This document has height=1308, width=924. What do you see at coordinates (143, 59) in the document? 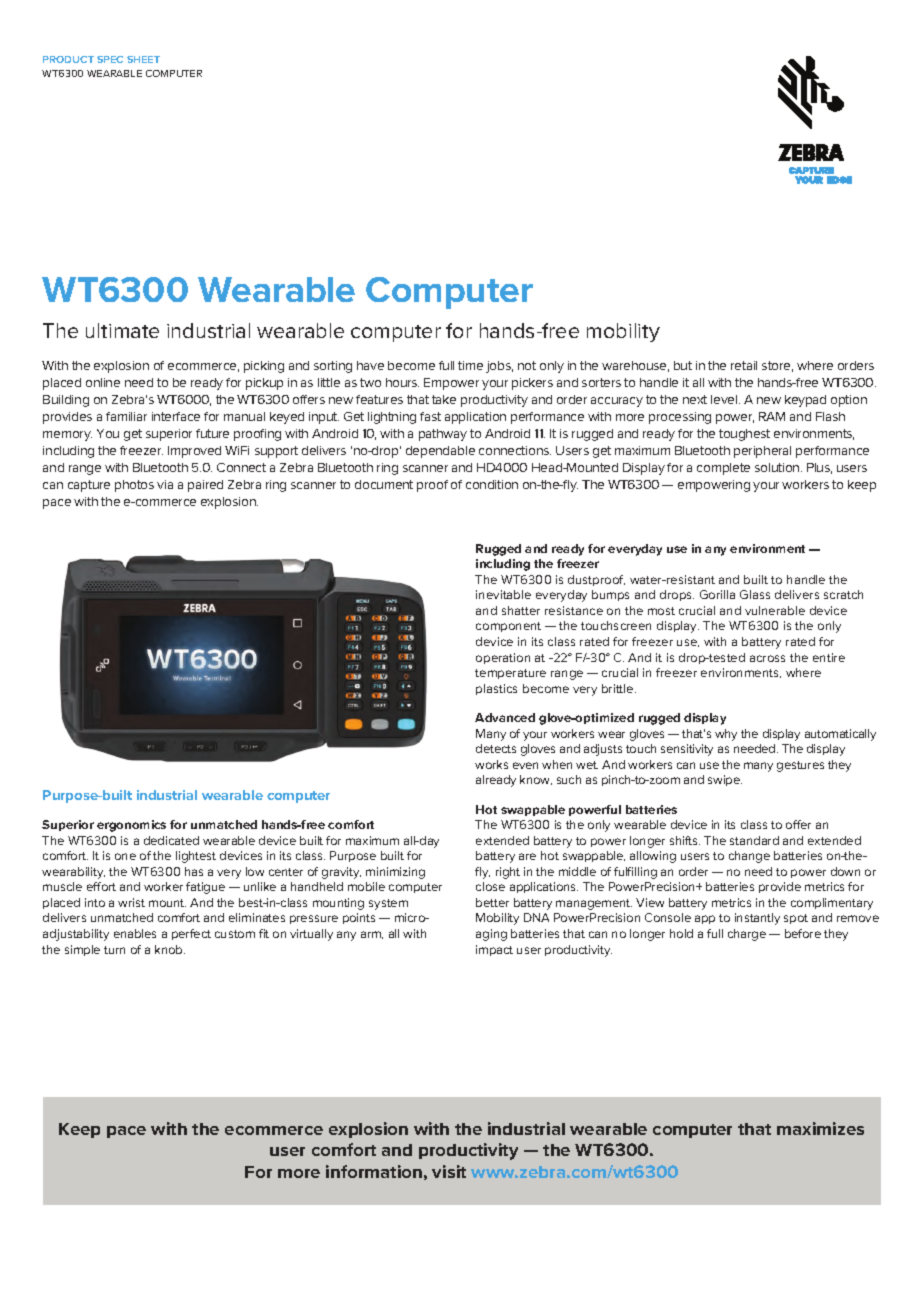
I see `SHEET` at bounding box center [143, 59].
